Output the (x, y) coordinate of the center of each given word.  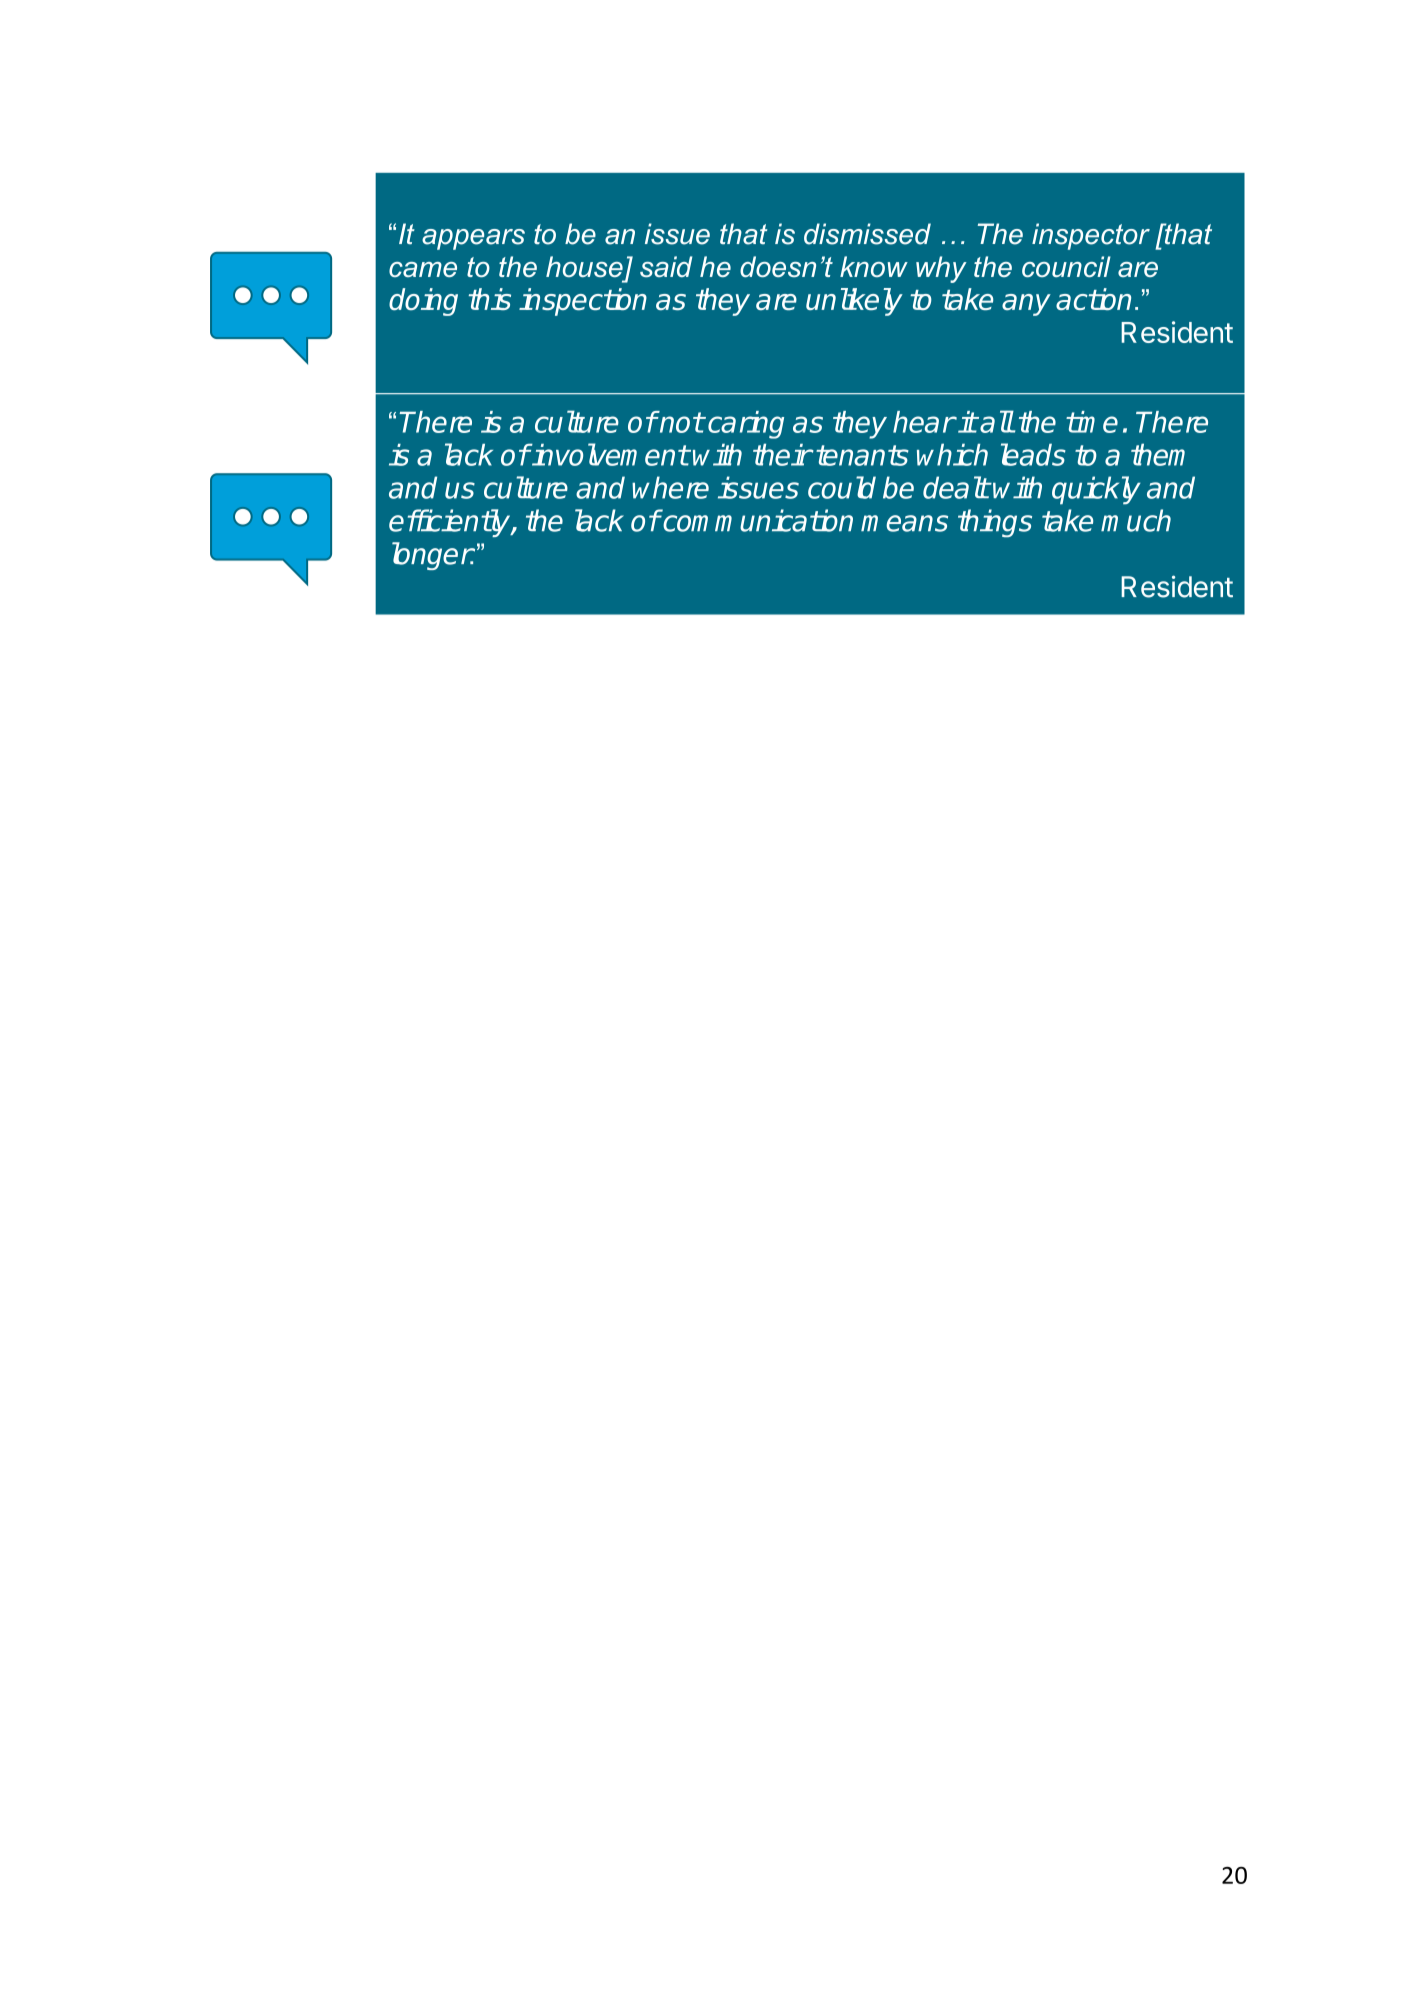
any (1026, 305)
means (904, 523)
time (1092, 422)
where (670, 487)
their (782, 454)
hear (924, 422)
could (842, 487)
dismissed (867, 234)
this (490, 299)
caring (746, 425)
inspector (1091, 236)
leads (1033, 454)
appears (473, 239)
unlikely (854, 302)
